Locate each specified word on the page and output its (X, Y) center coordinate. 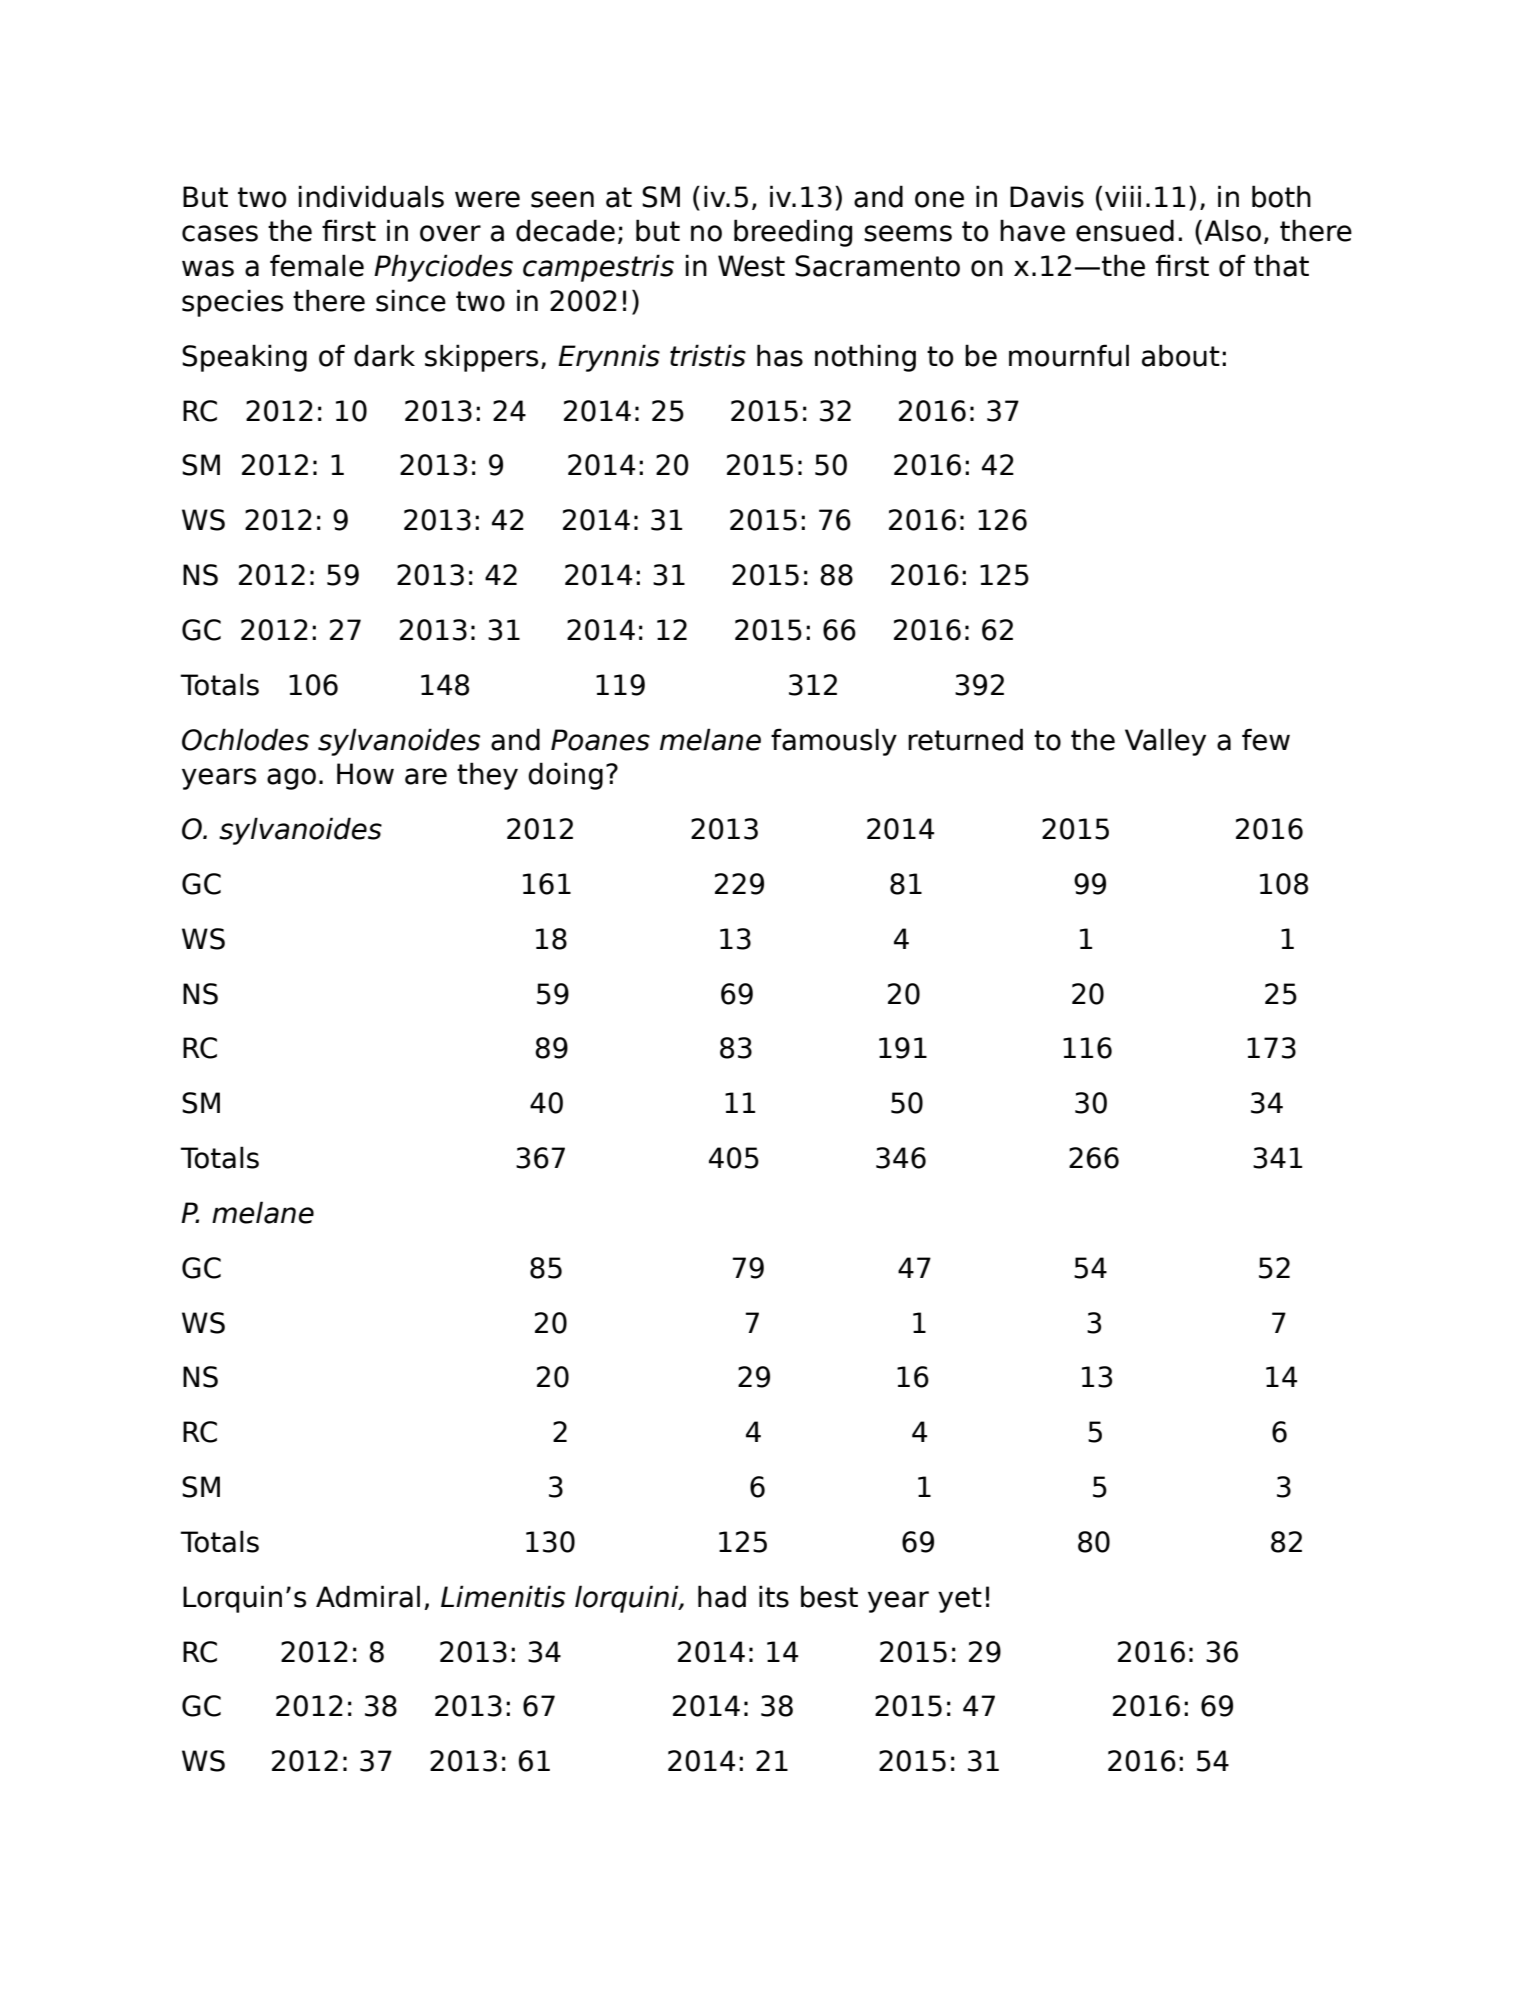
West (751, 266)
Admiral (368, 1596)
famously (834, 742)
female (317, 265)
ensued (1125, 230)
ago (291, 779)
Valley (1165, 742)
